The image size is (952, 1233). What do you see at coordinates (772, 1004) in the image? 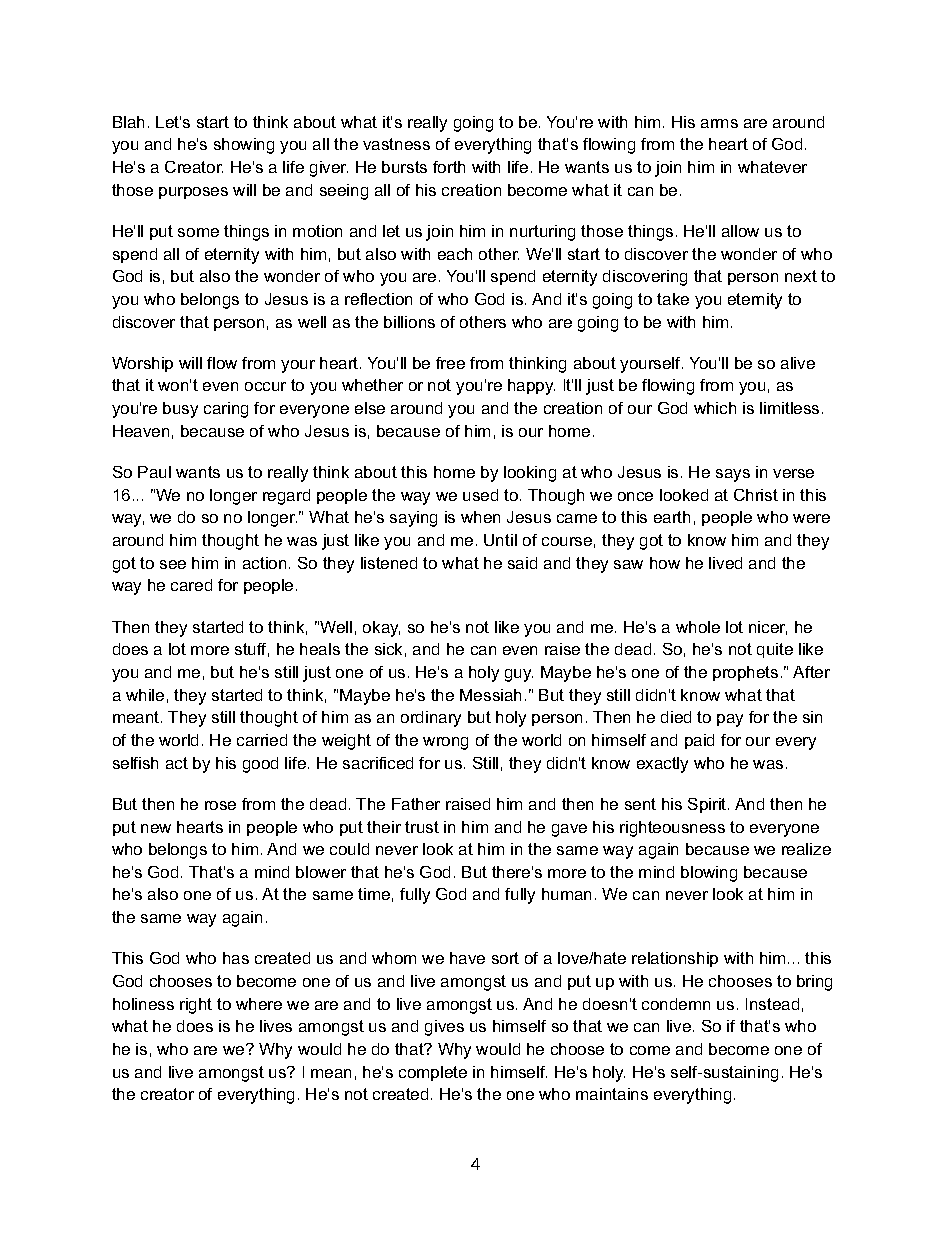
I see `Instead` at bounding box center [772, 1004].
